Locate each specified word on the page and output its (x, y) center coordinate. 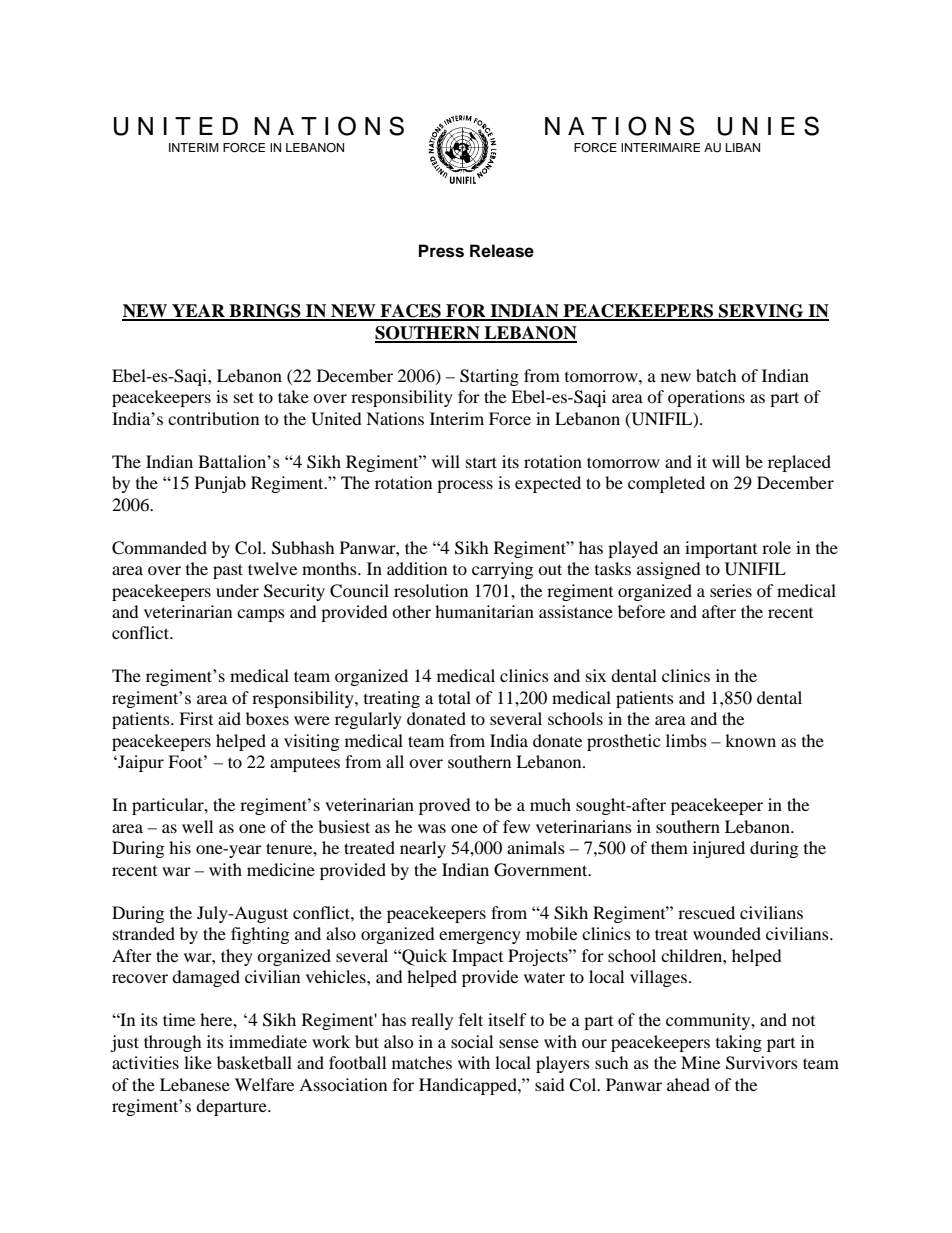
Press (441, 251)
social (472, 1041)
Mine (700, 1062)
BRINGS (265, 312)
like (198, 1062)
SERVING (761, 312)
